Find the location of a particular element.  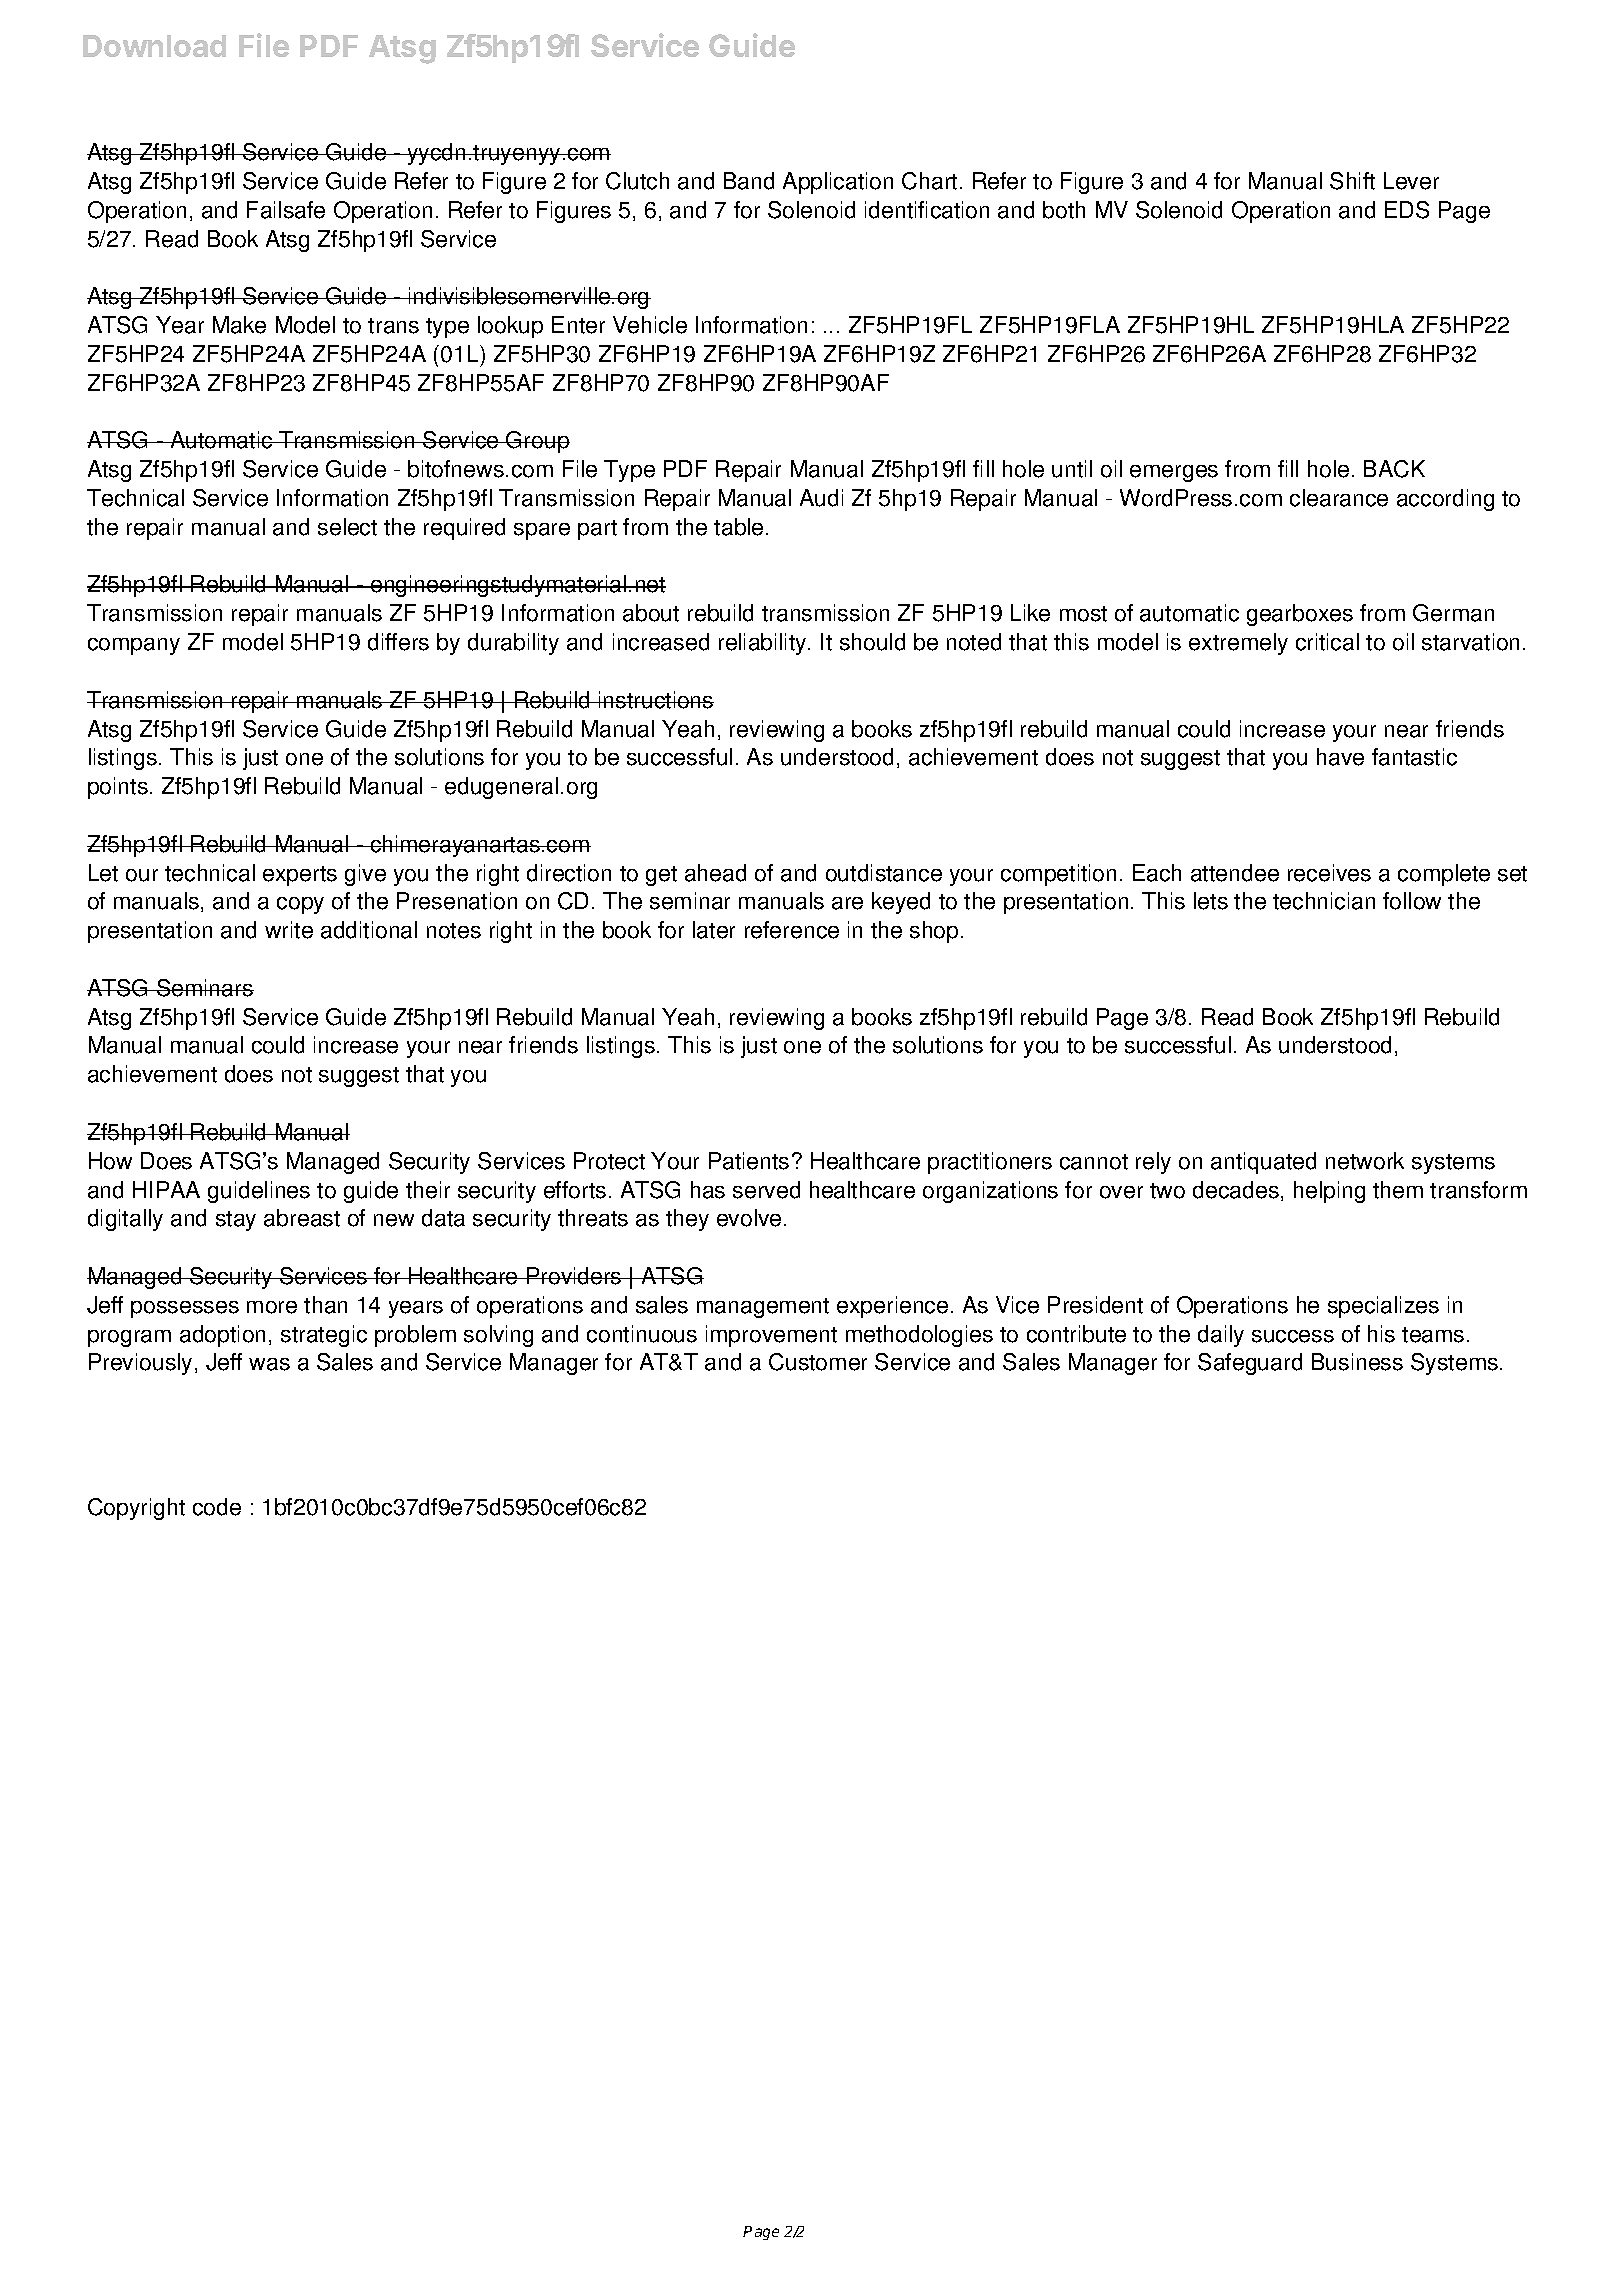

ahead is located at coordinates (715, 873).
